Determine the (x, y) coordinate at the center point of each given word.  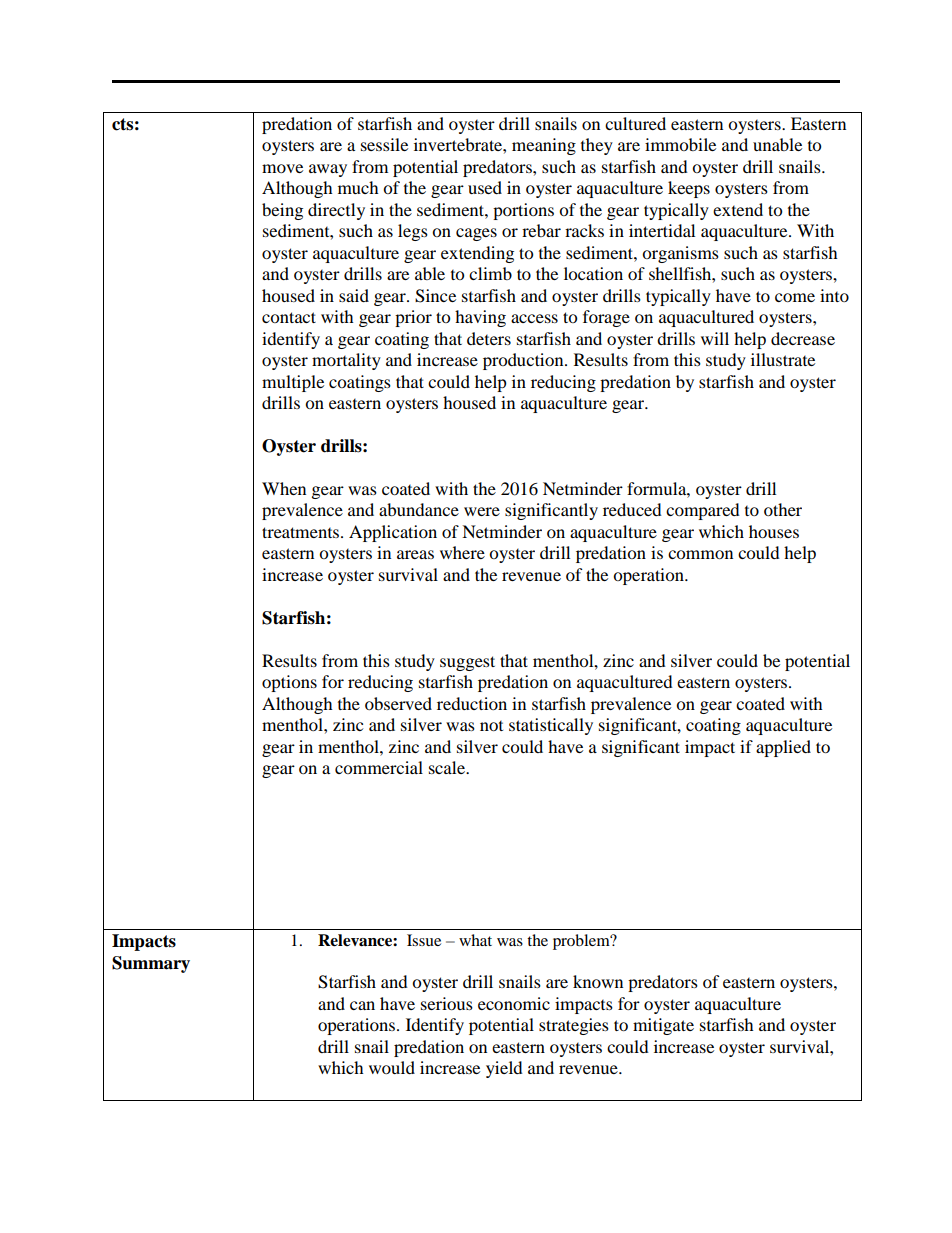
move (282, 168)
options (289, 683)
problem (582, 942)
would (392, 1067)
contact (289, 317)
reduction (472, 703)
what (475, 940)
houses (774, 531)
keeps (689, 189)
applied (783, 748)
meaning (544, 146)
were (482, 511)
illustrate (783, 359)
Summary (151, 964)
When (284, 488)
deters (489, 338)
